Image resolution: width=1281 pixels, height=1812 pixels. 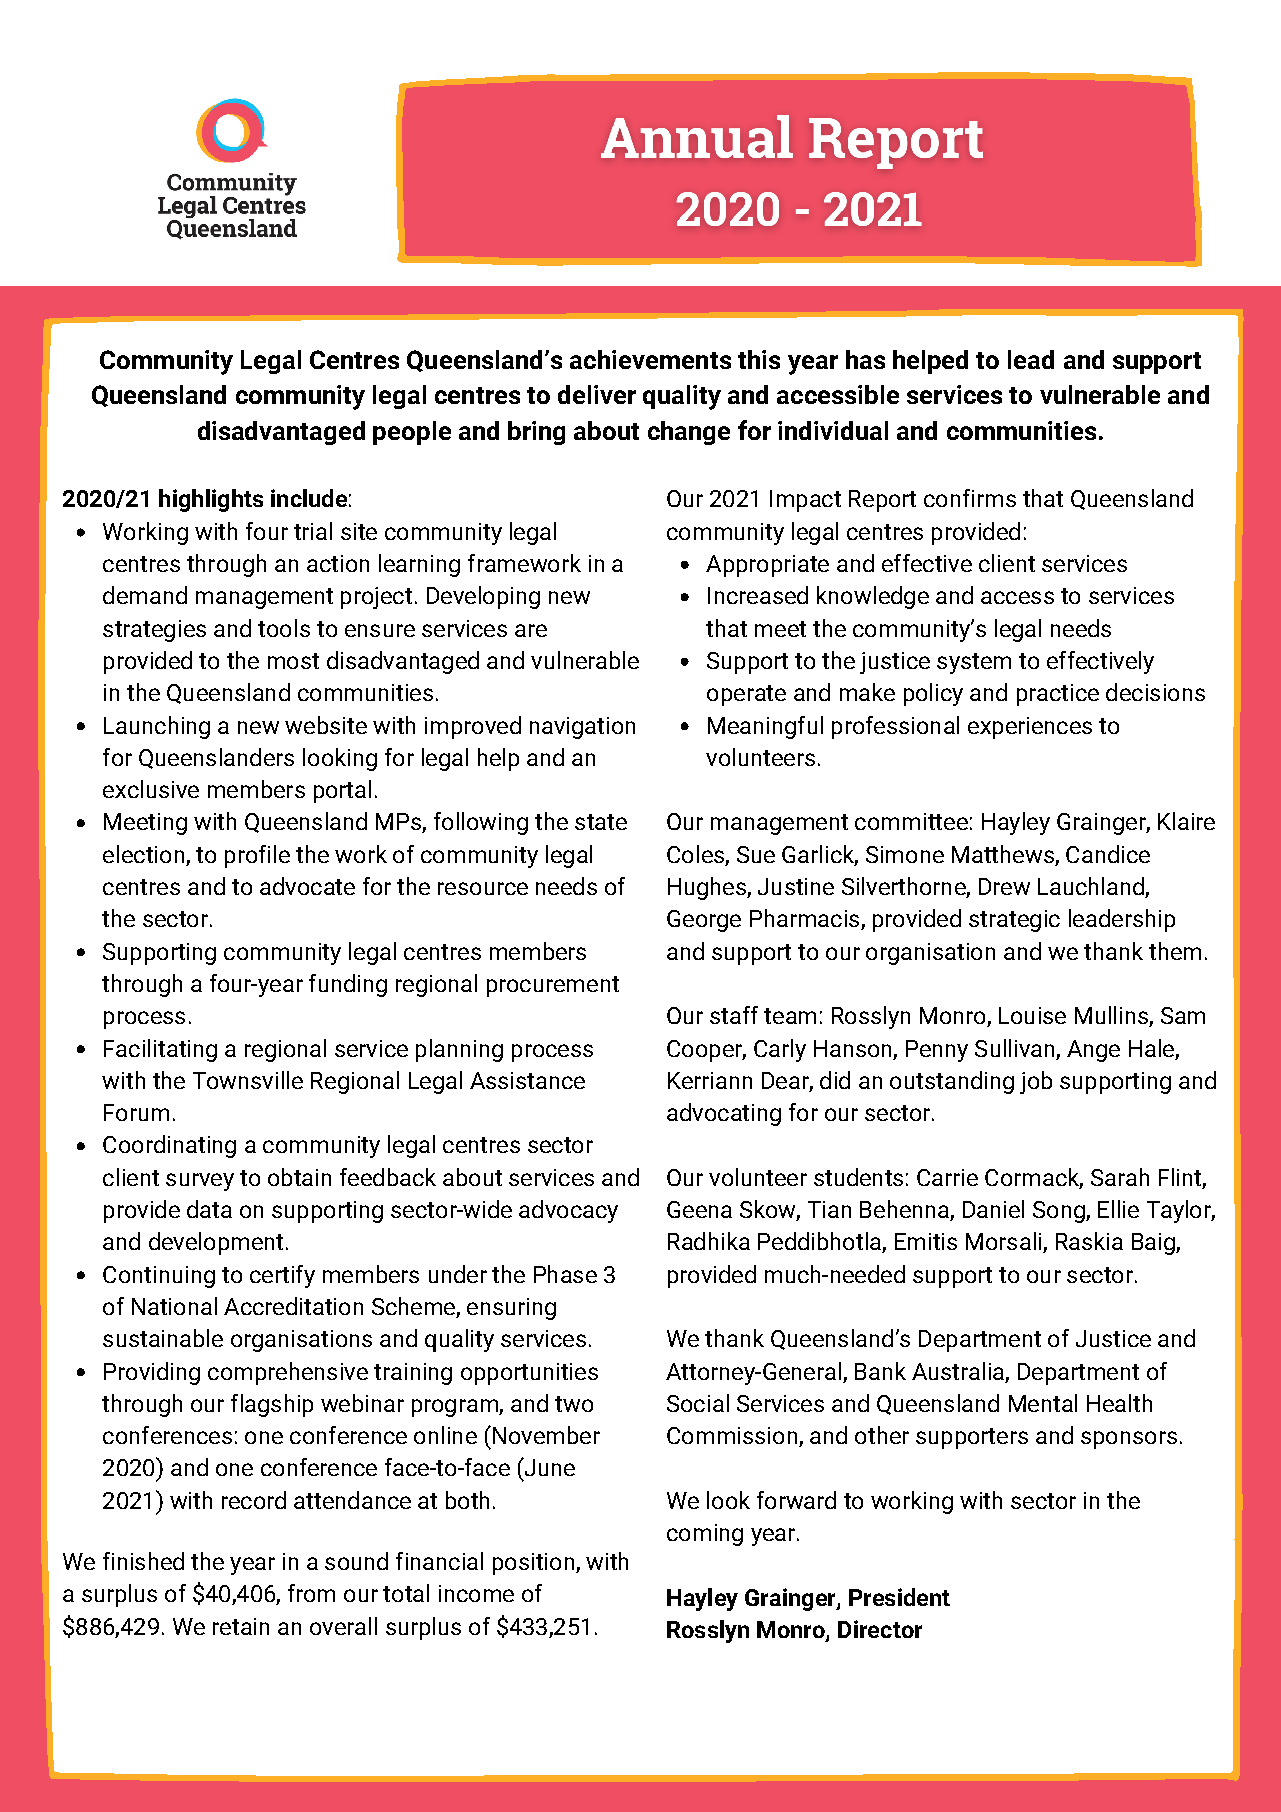 I want to click on portal, so click(x=342, y=791).
